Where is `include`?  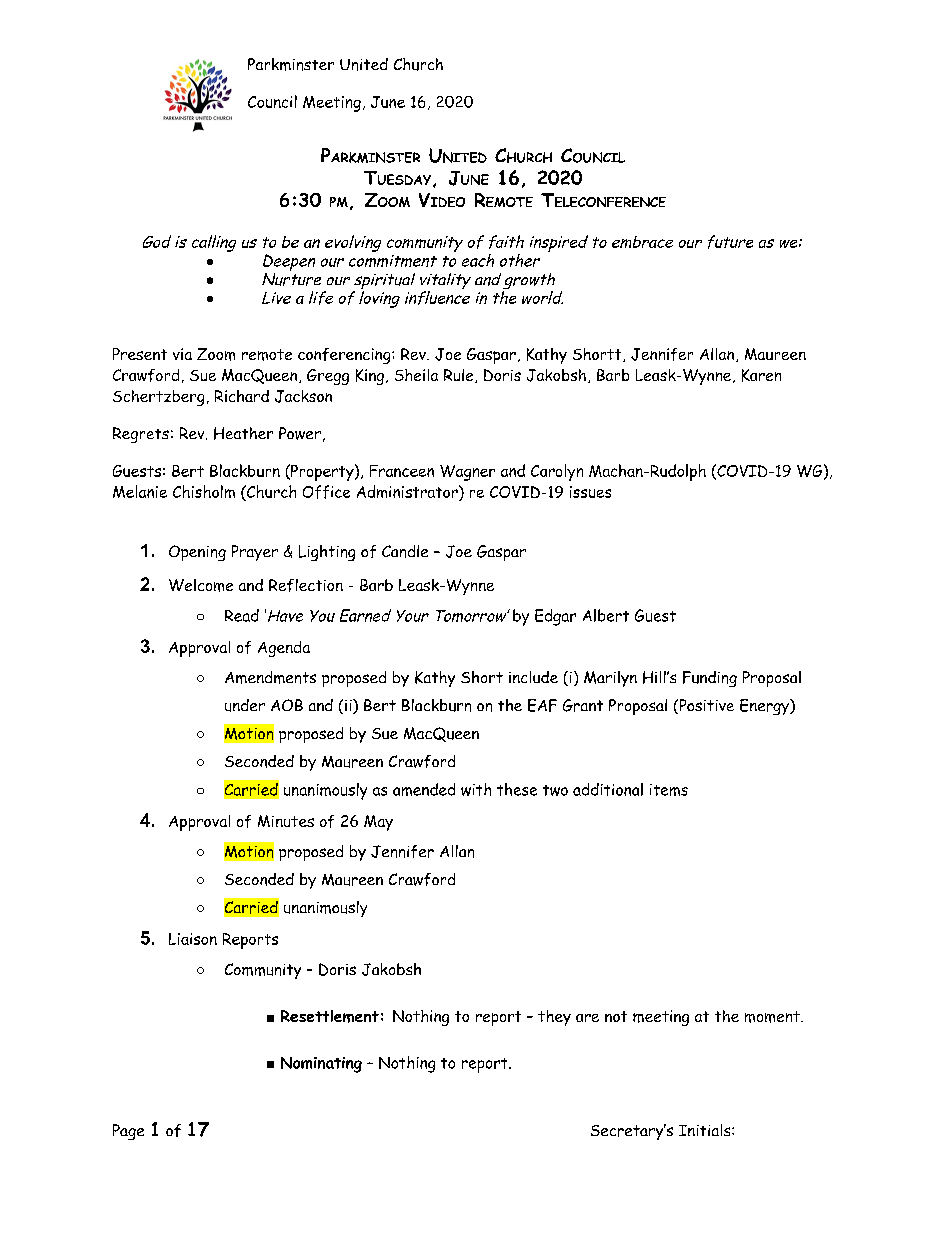 include is located at coordinates (533, 677).
